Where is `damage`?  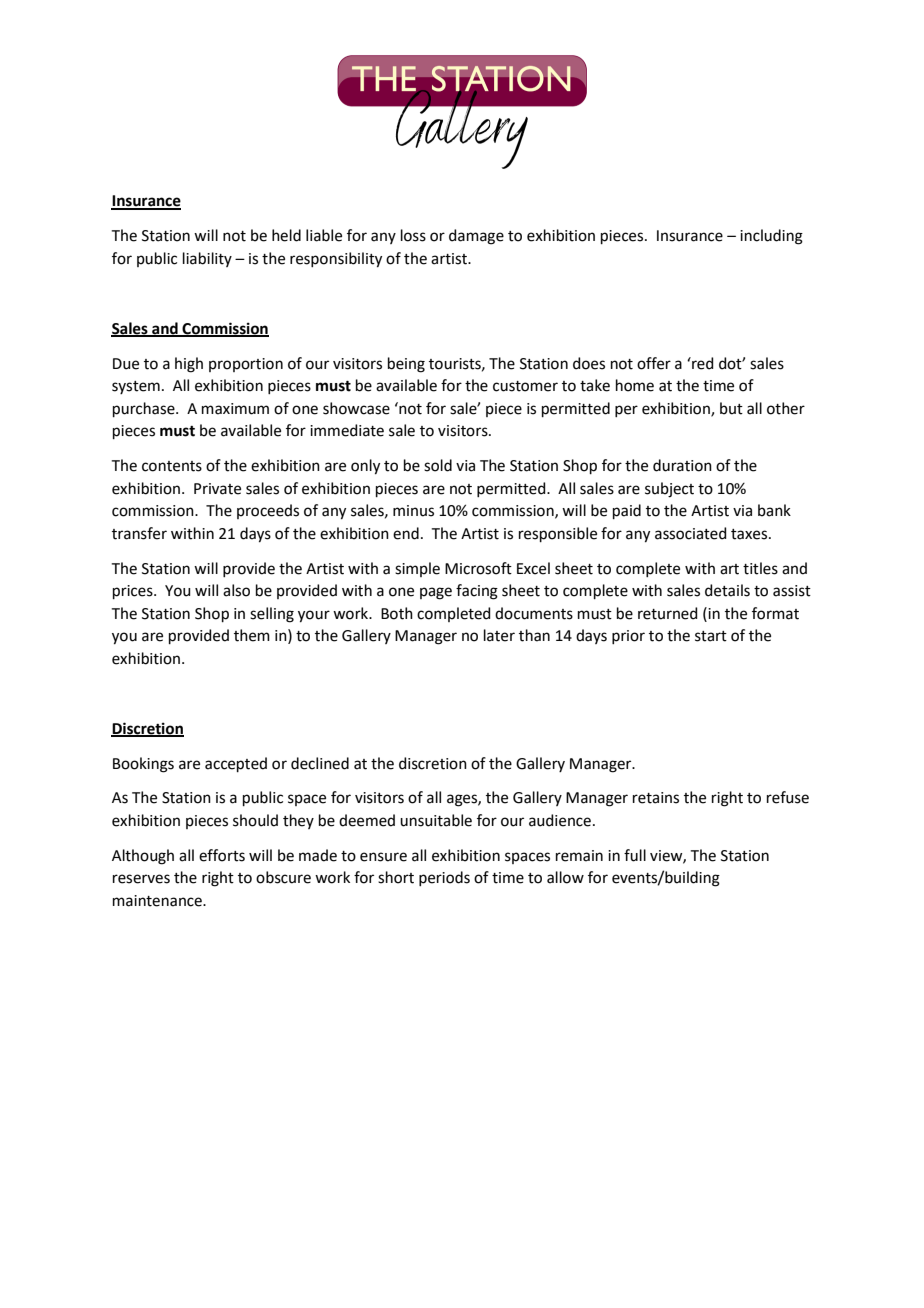 damage is located at coordinates (476, 237).
